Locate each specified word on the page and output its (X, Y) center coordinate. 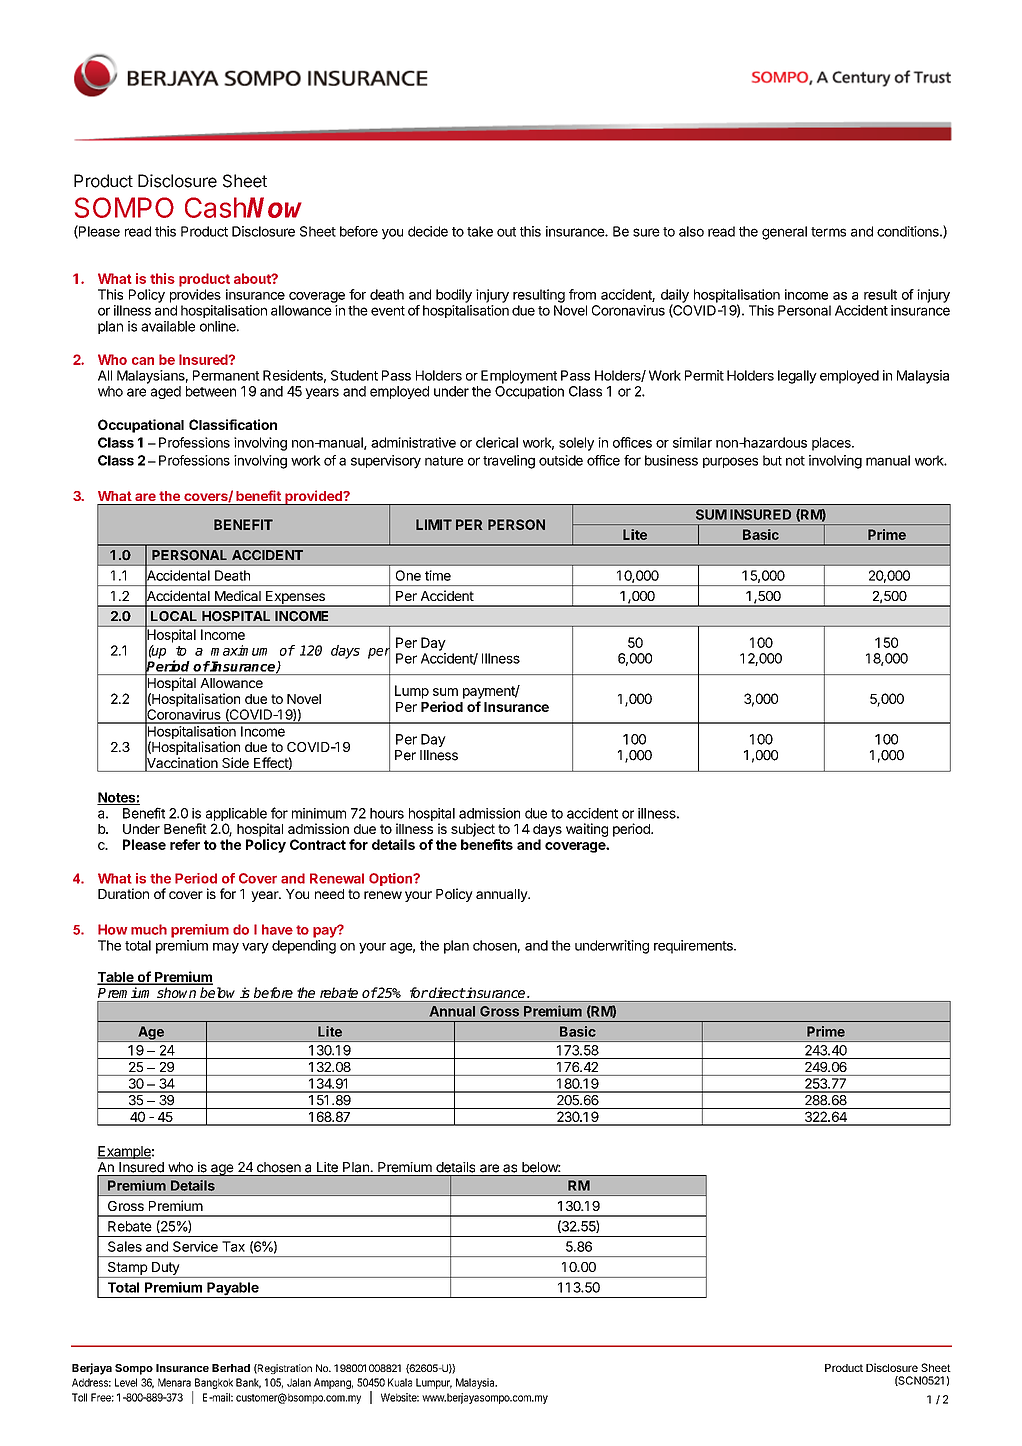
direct (446, 992)
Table (116, 978)
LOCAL (174, 616)
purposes (730, 462)
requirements (694, 947)
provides (195, 296)
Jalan (299, 1382)
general (784, 233)
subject (473, 830)
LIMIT (434, 524)
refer (185, 844)
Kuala (400, 1382)
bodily (454, 296)
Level (126, 1382)
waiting (587, 830)
